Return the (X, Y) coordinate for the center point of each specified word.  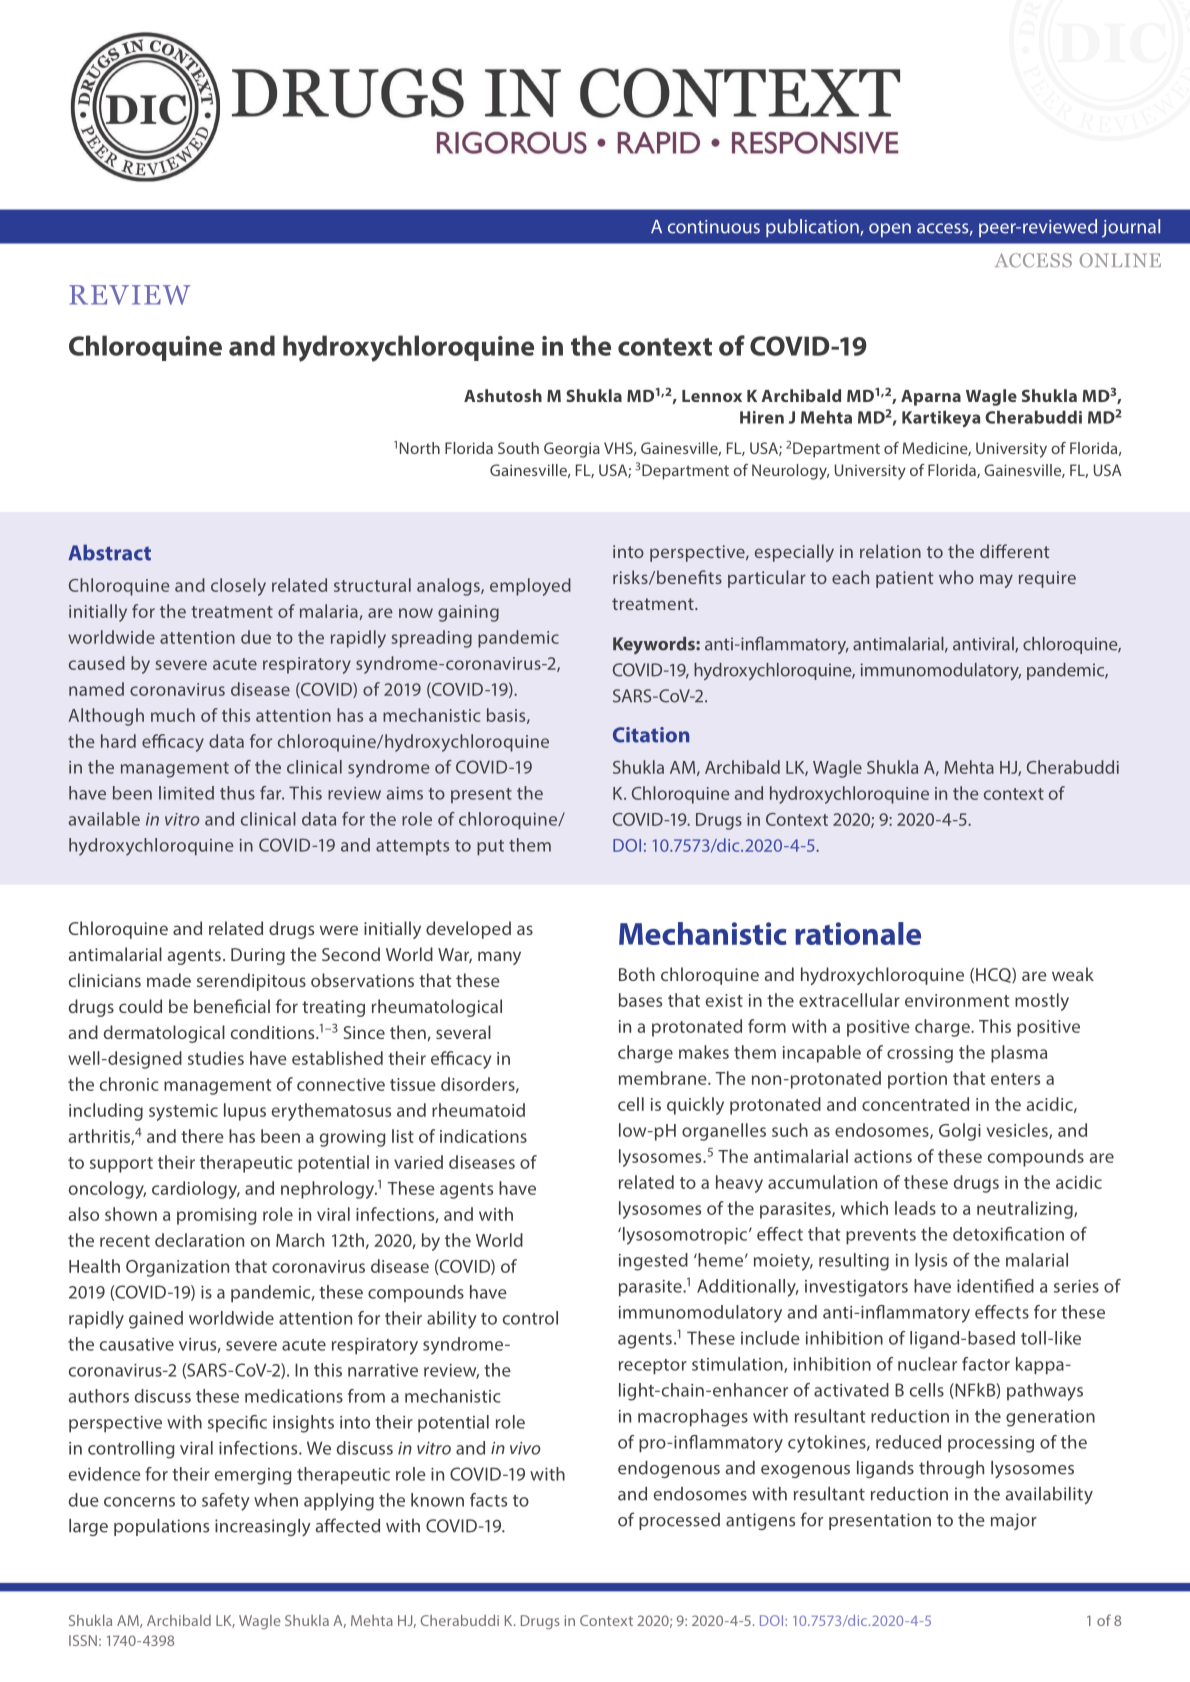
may (996, 581)
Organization (177, 1268)
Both (637, 974)
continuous (714, 227)
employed (530, 587)
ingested (653, 1262)
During (258, 956)
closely (238, 587)
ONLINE (1120, 260)
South (518, 448)
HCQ (994, 975)
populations (161, 1527)
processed (679, 1521)
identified (995, 1286)
